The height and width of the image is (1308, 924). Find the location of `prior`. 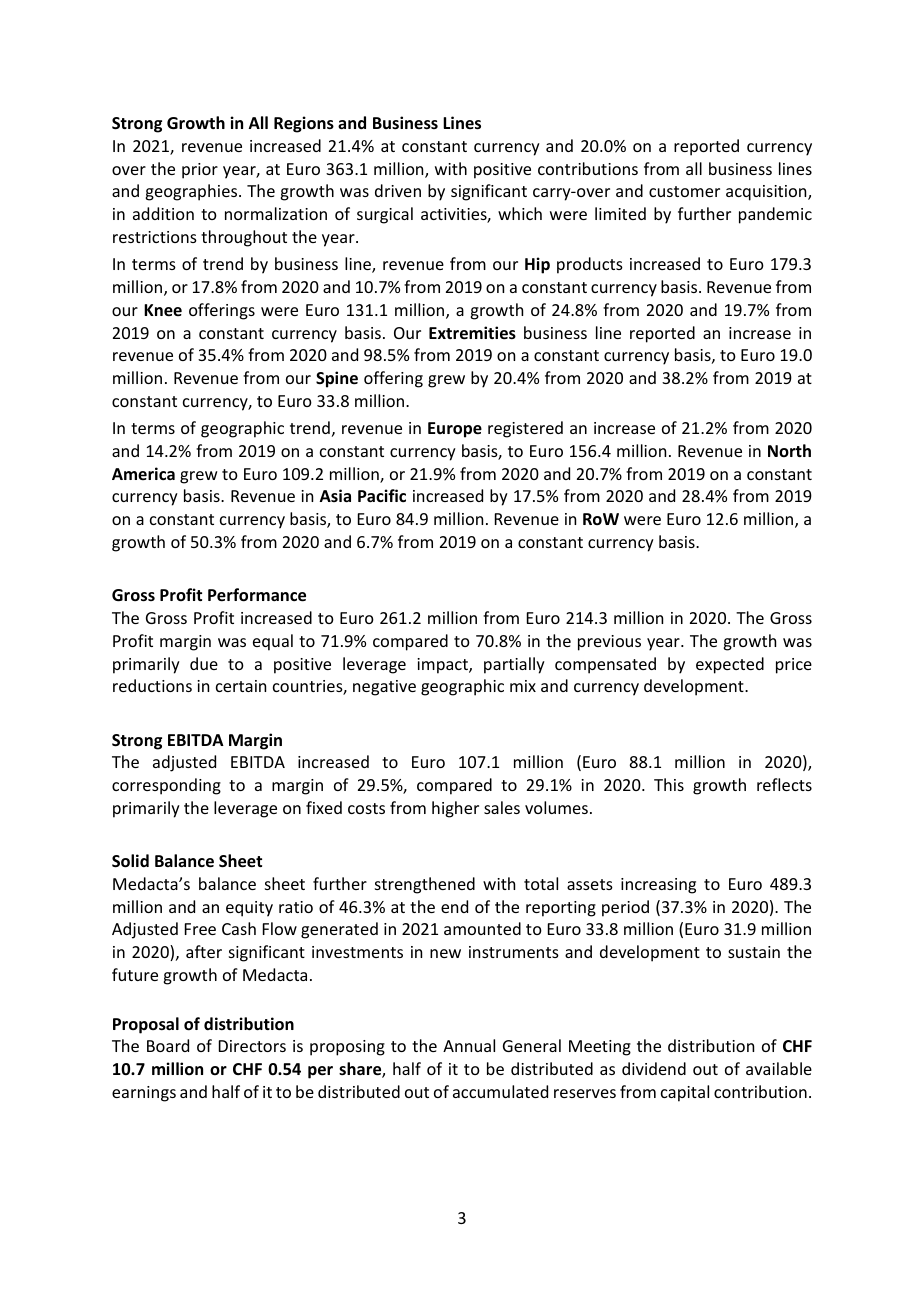

prior is located at coordinates (200, 171).
